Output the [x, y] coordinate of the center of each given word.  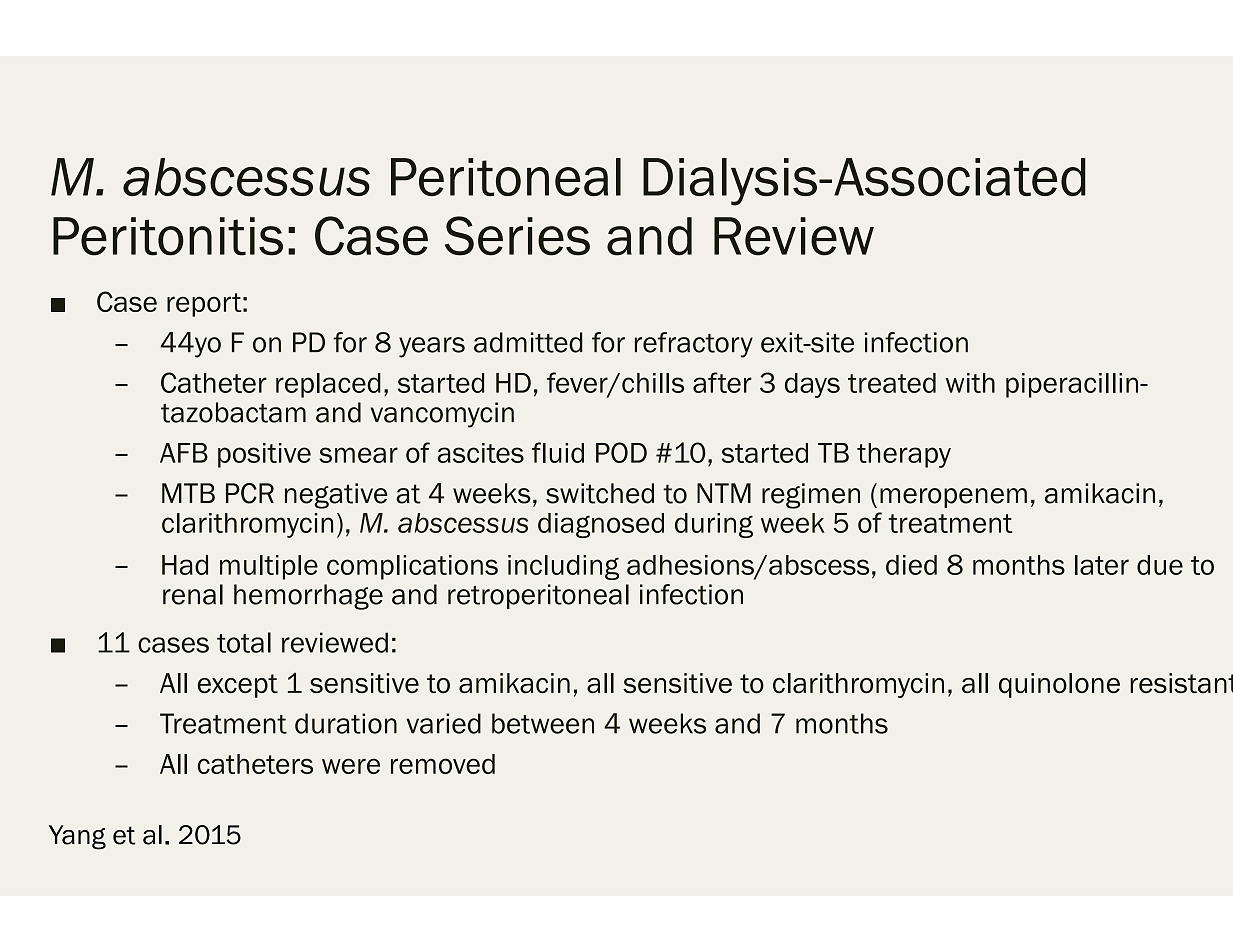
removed [443, 764]
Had [185, 565]
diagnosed [601, 525]
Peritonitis [168, 236]
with [970, 383]
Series [517, 236]
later [1102, 565]
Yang [77, 837]
